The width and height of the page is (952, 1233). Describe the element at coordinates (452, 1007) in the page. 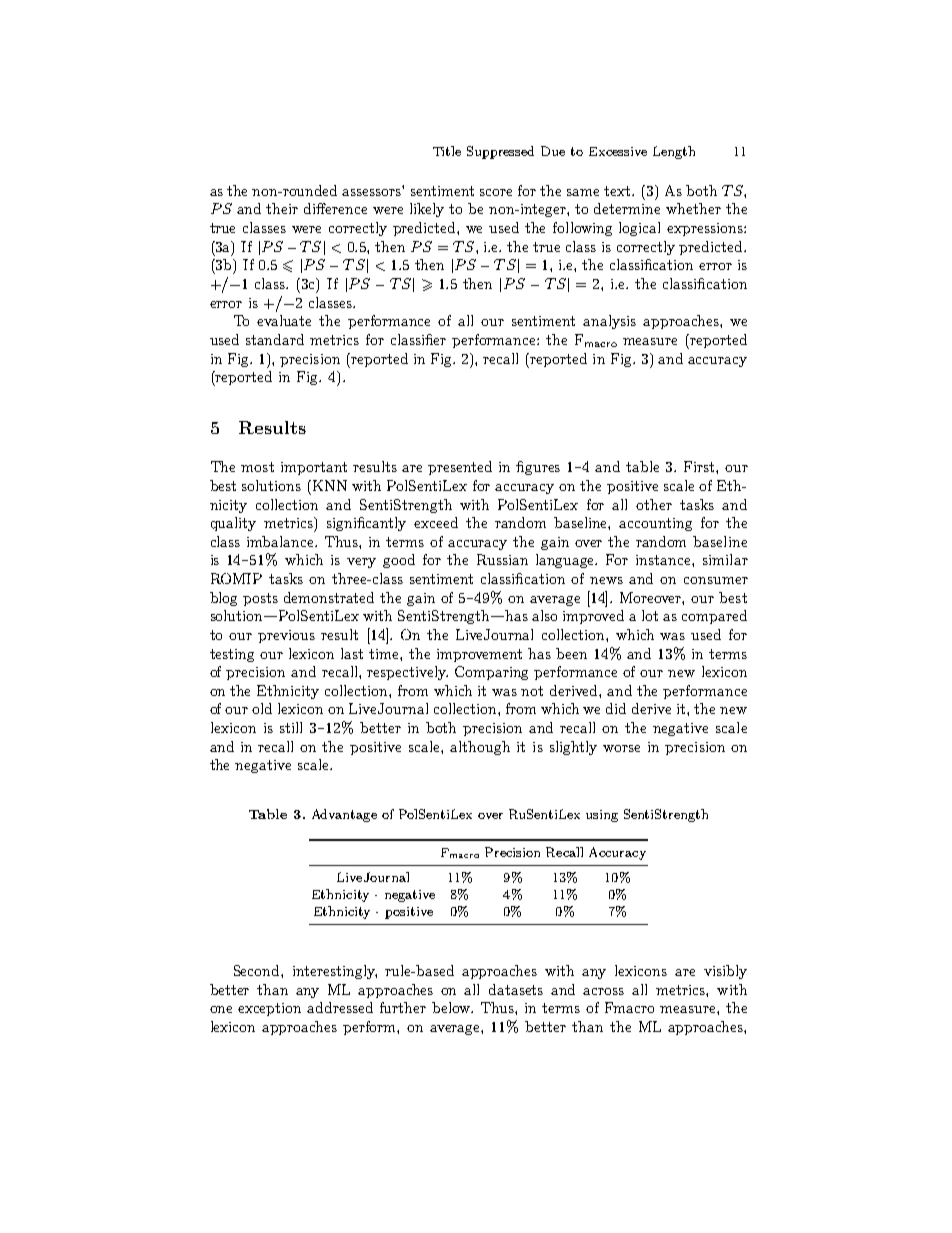

I see `below` at that location.
